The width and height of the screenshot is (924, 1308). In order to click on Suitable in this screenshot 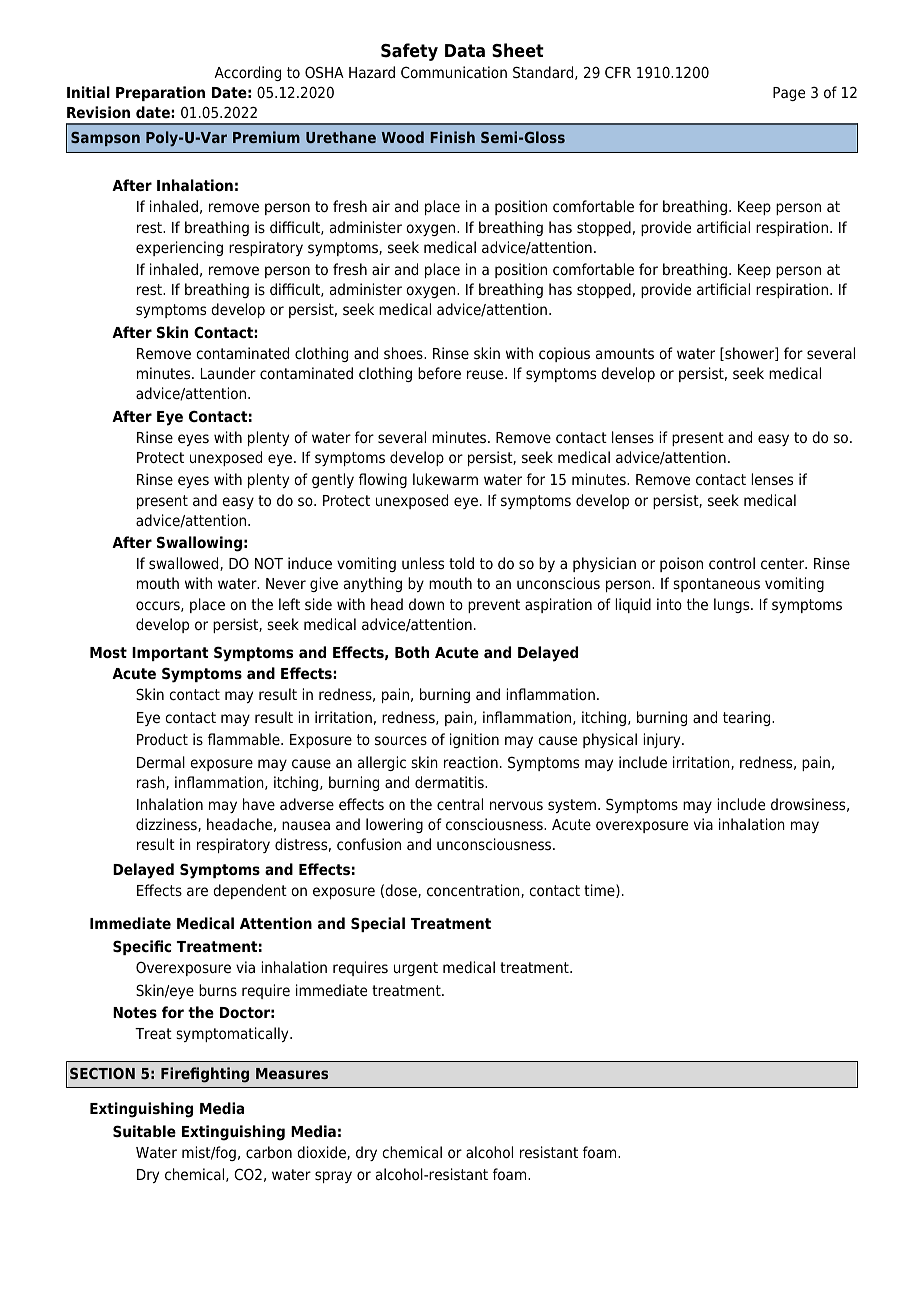, I will do `click(144, 1131)`.
